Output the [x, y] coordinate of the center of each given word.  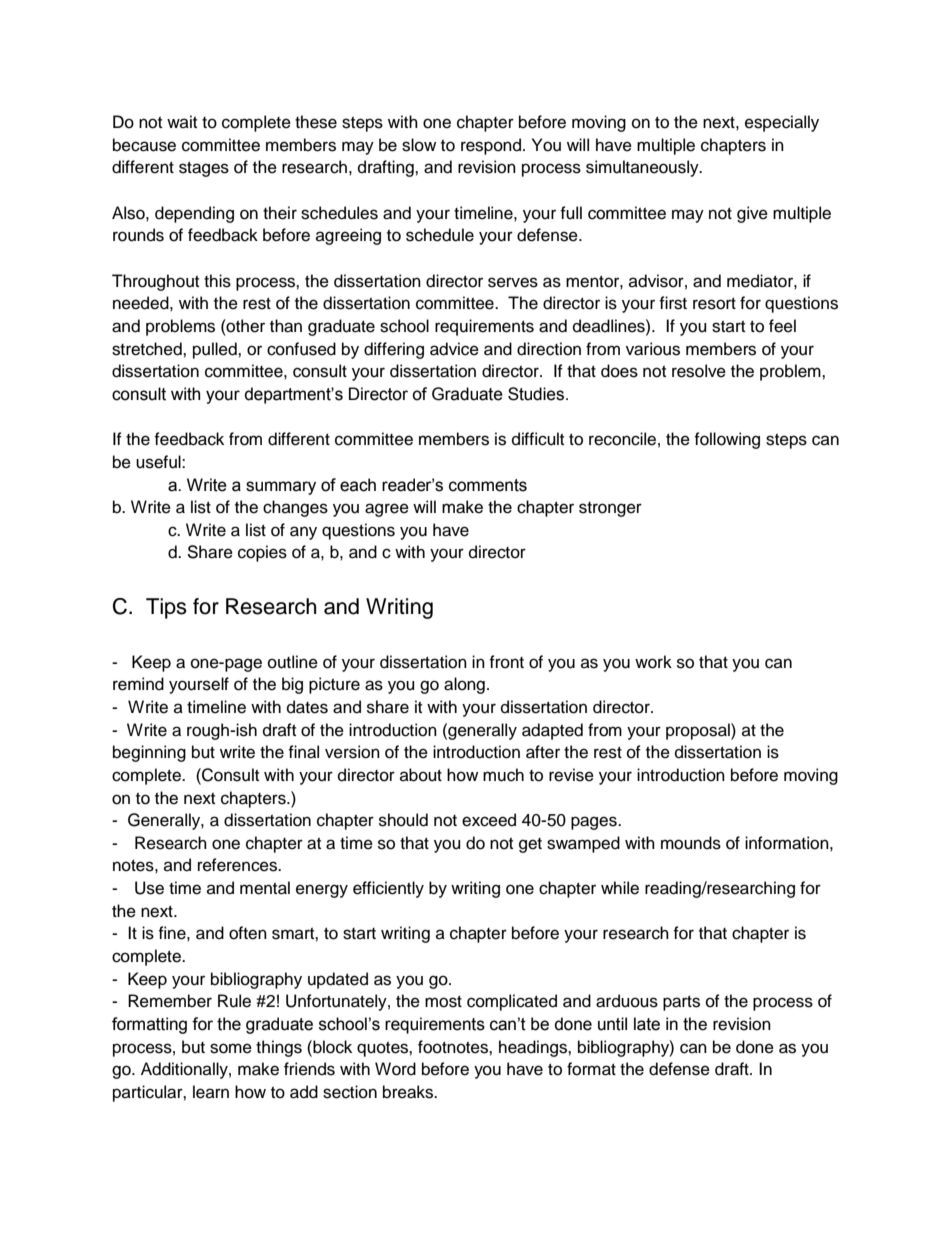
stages [204, 169]
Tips [166, 608]
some [231, 1048]
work [653, 662]
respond [491, 146]
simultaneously [643, 168]
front [506, 662]
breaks [409, 1092]
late [647, 1024]
